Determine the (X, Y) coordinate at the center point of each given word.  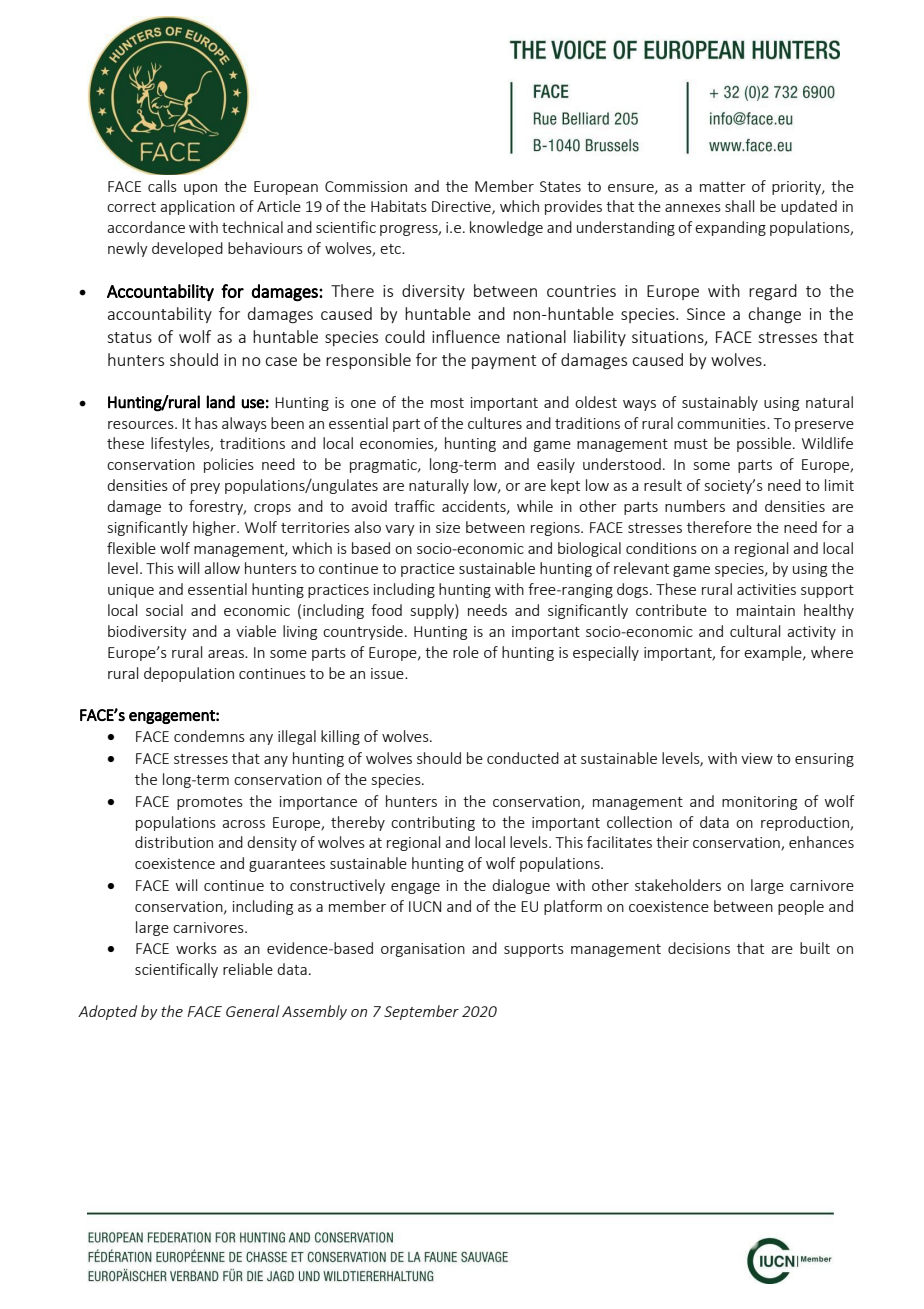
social (164, 610)
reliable (248, 969)
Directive (462, 208)
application (197, 207)
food (386, 610)
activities (766, 589)
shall (739, 206)
